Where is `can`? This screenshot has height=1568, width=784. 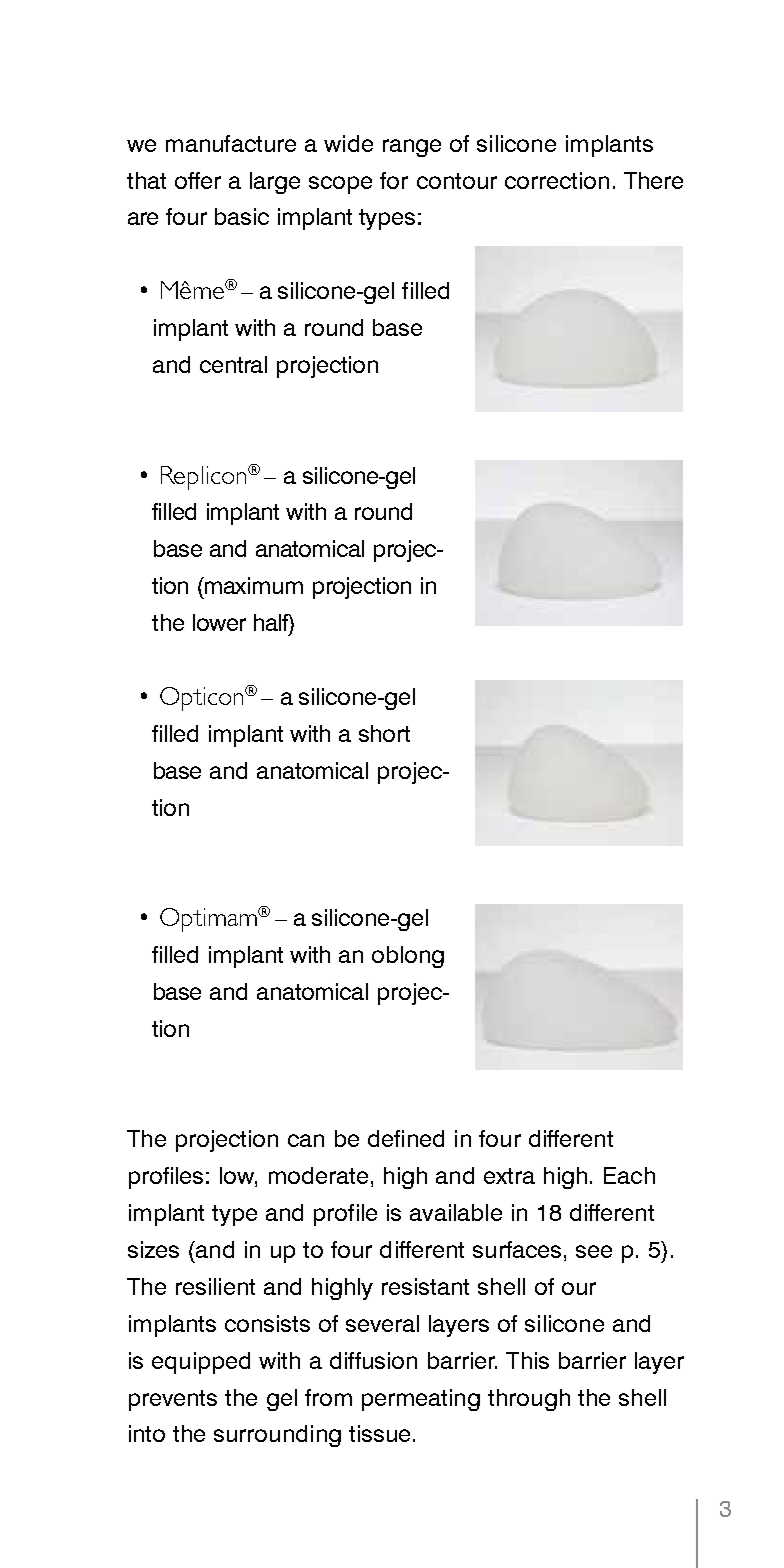
can is located at coordinates (306, 1140).
